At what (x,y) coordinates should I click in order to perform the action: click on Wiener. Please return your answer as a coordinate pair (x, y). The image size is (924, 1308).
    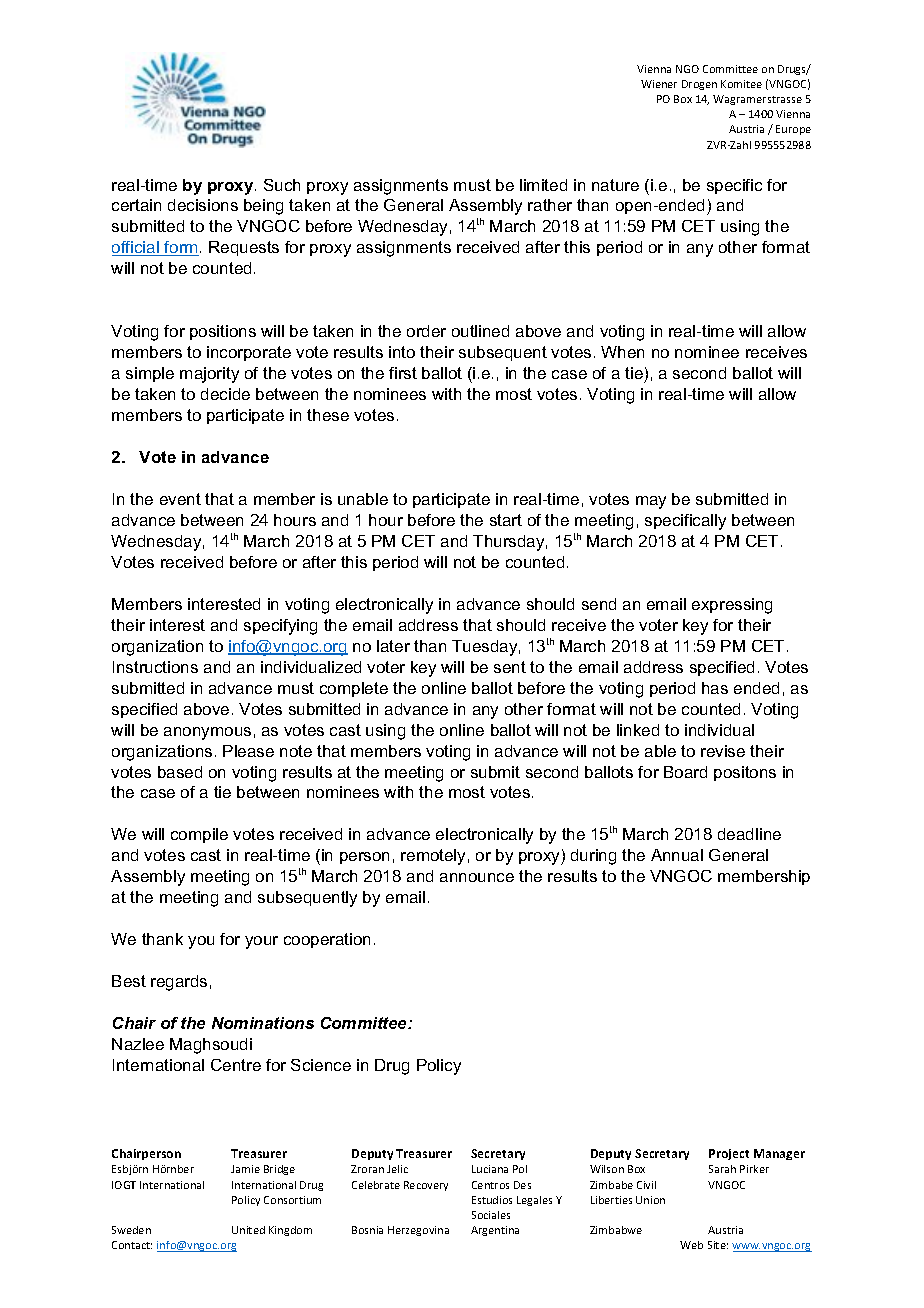
    Looking at the image, I should click on (659, 84).
